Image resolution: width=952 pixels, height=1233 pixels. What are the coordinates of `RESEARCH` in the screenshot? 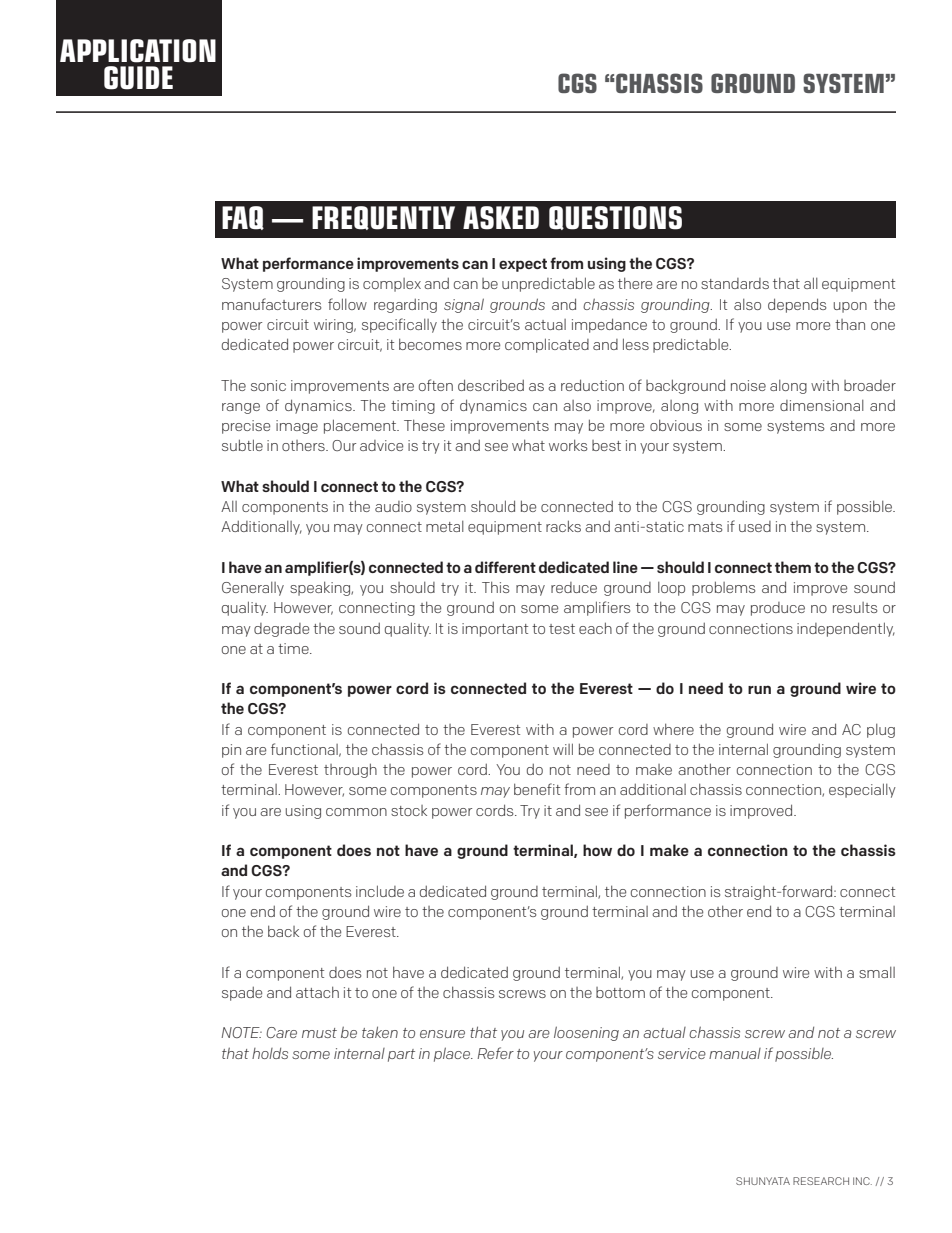 It's located at (821, 1181).
